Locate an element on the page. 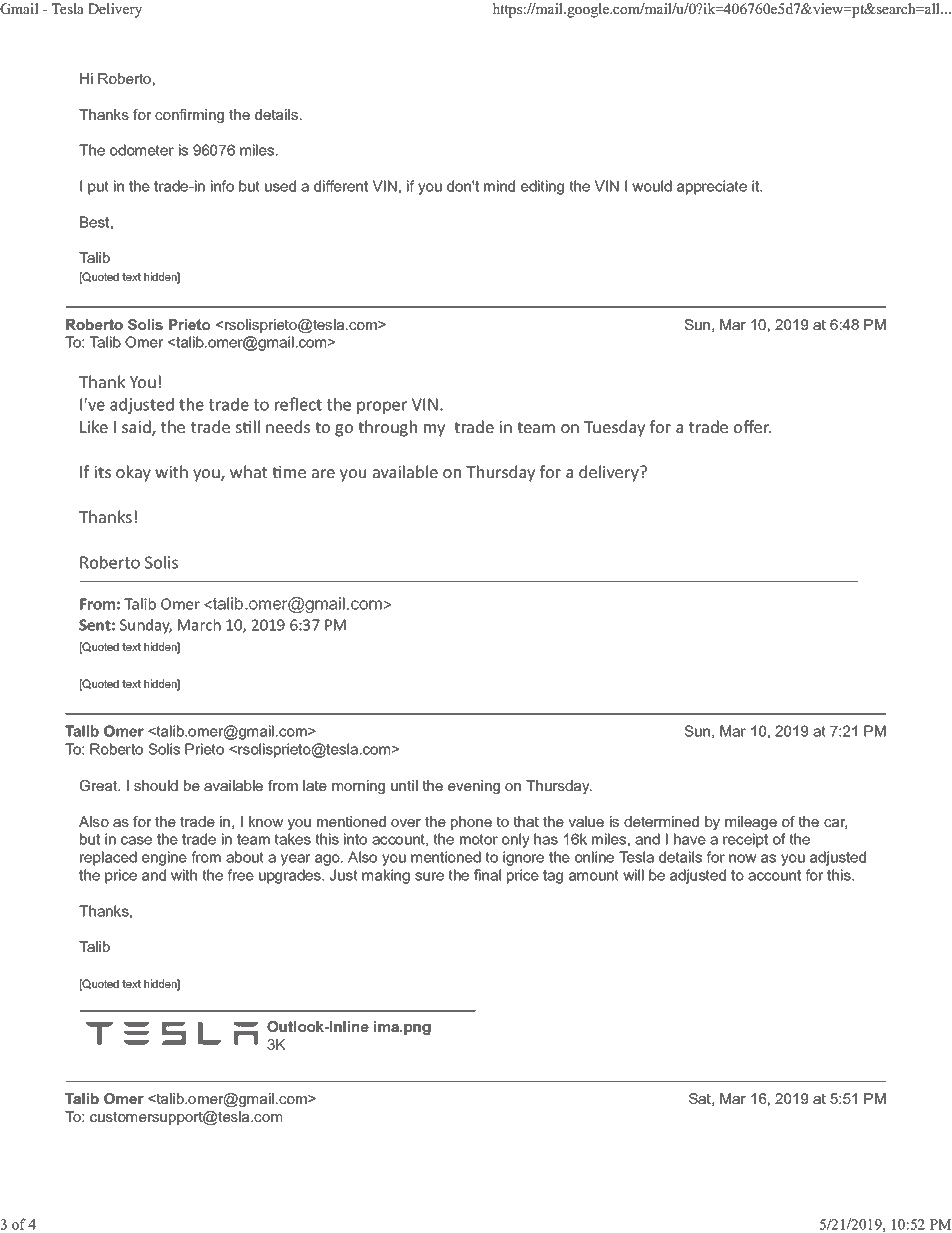  confirming is located at coordinates (189, 116).
